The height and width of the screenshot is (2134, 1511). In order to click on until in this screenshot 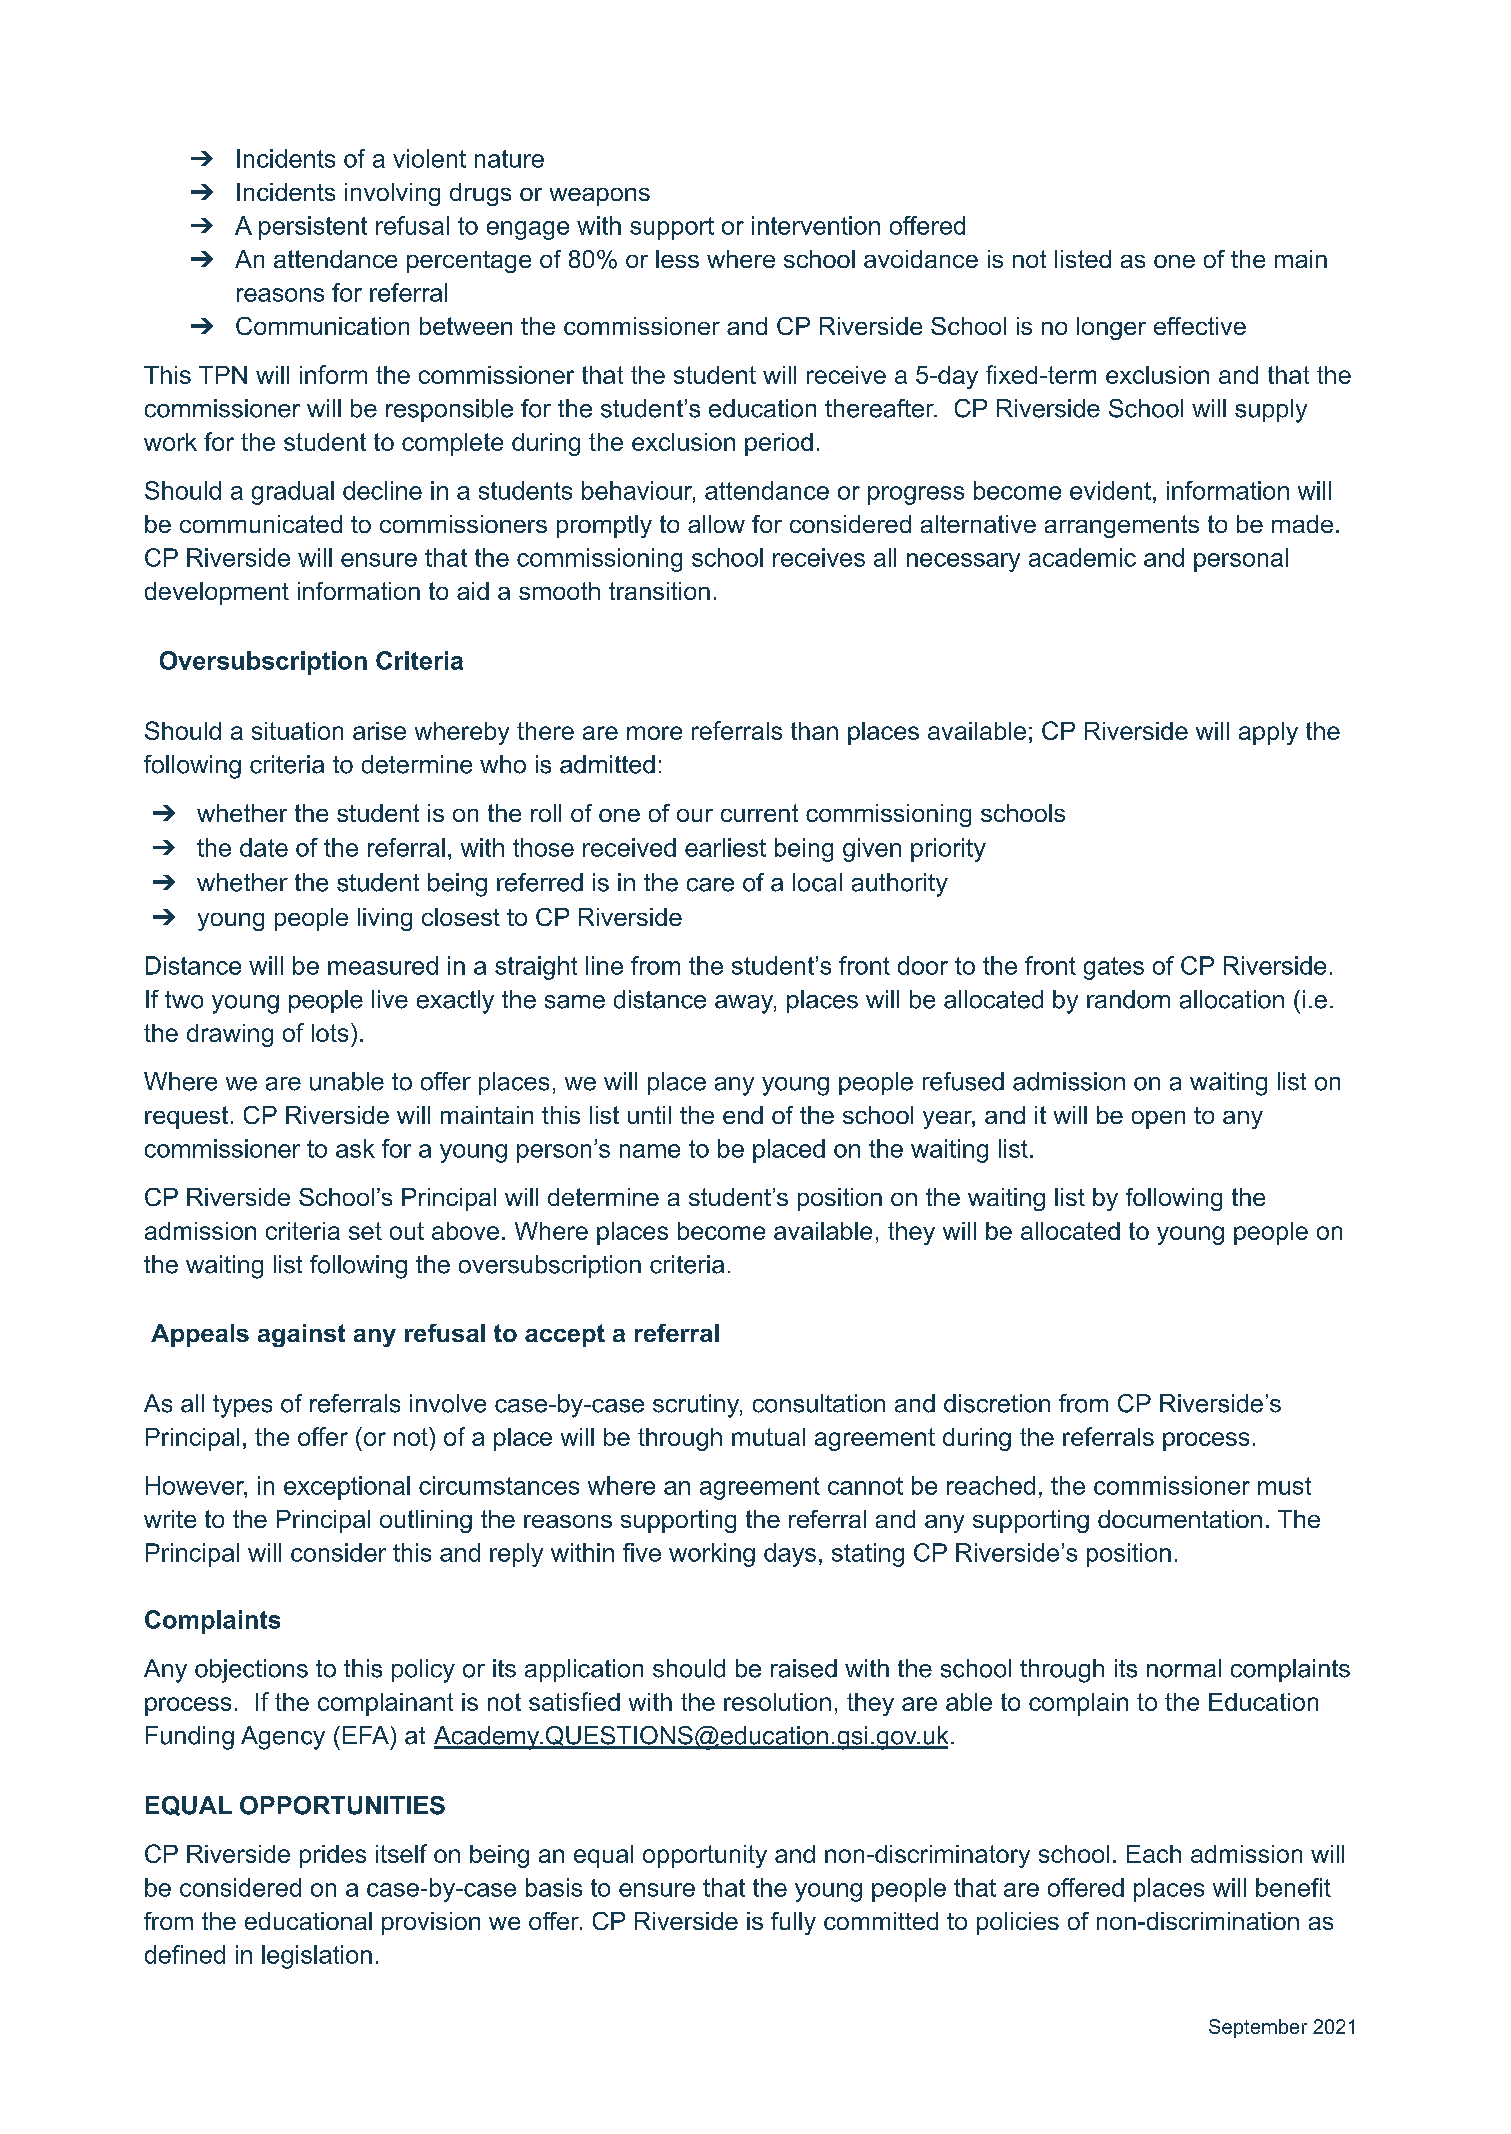, I will do `click(649, 1115)`.
